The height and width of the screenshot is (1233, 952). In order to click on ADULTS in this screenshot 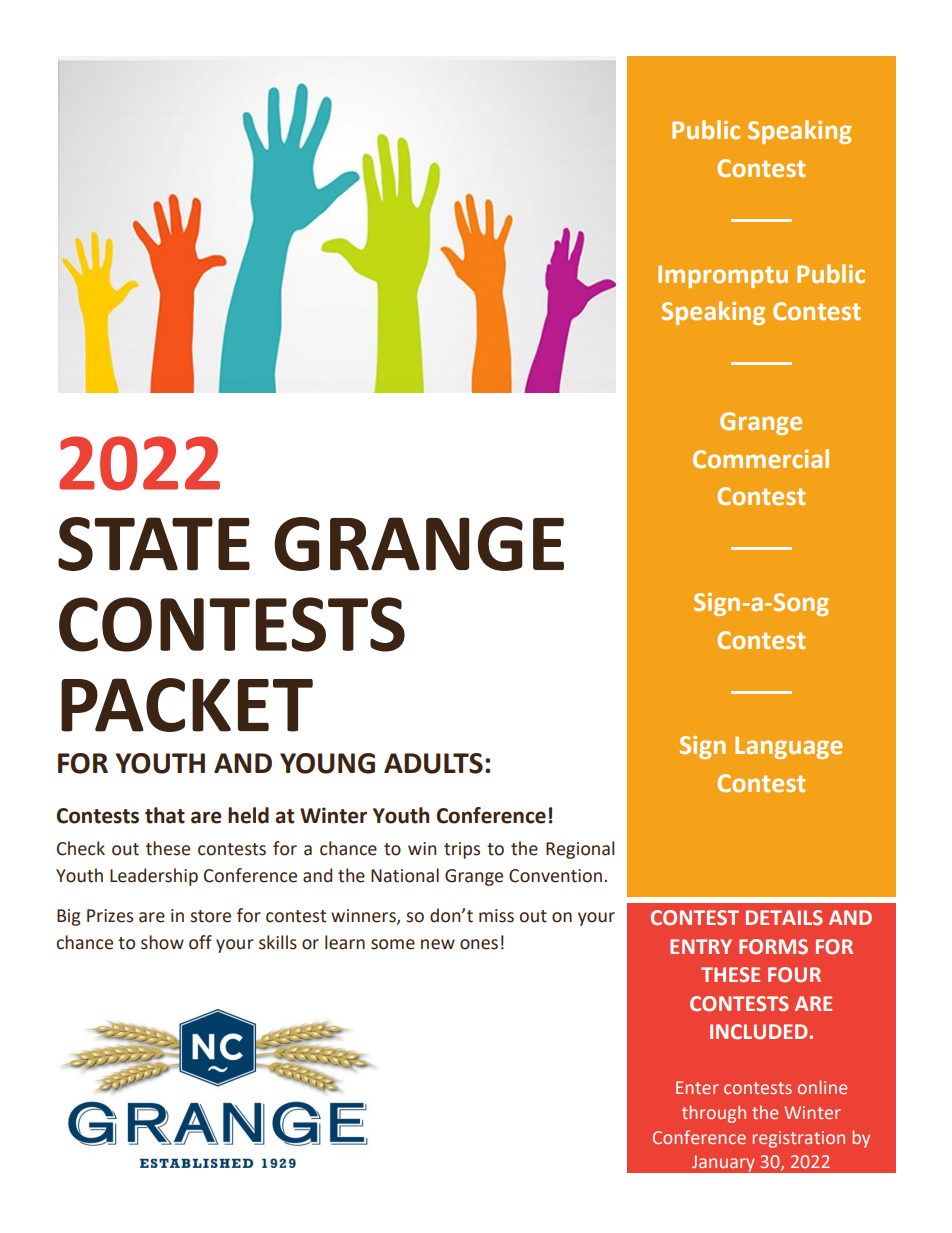, I will do `click(433, 763)`.
